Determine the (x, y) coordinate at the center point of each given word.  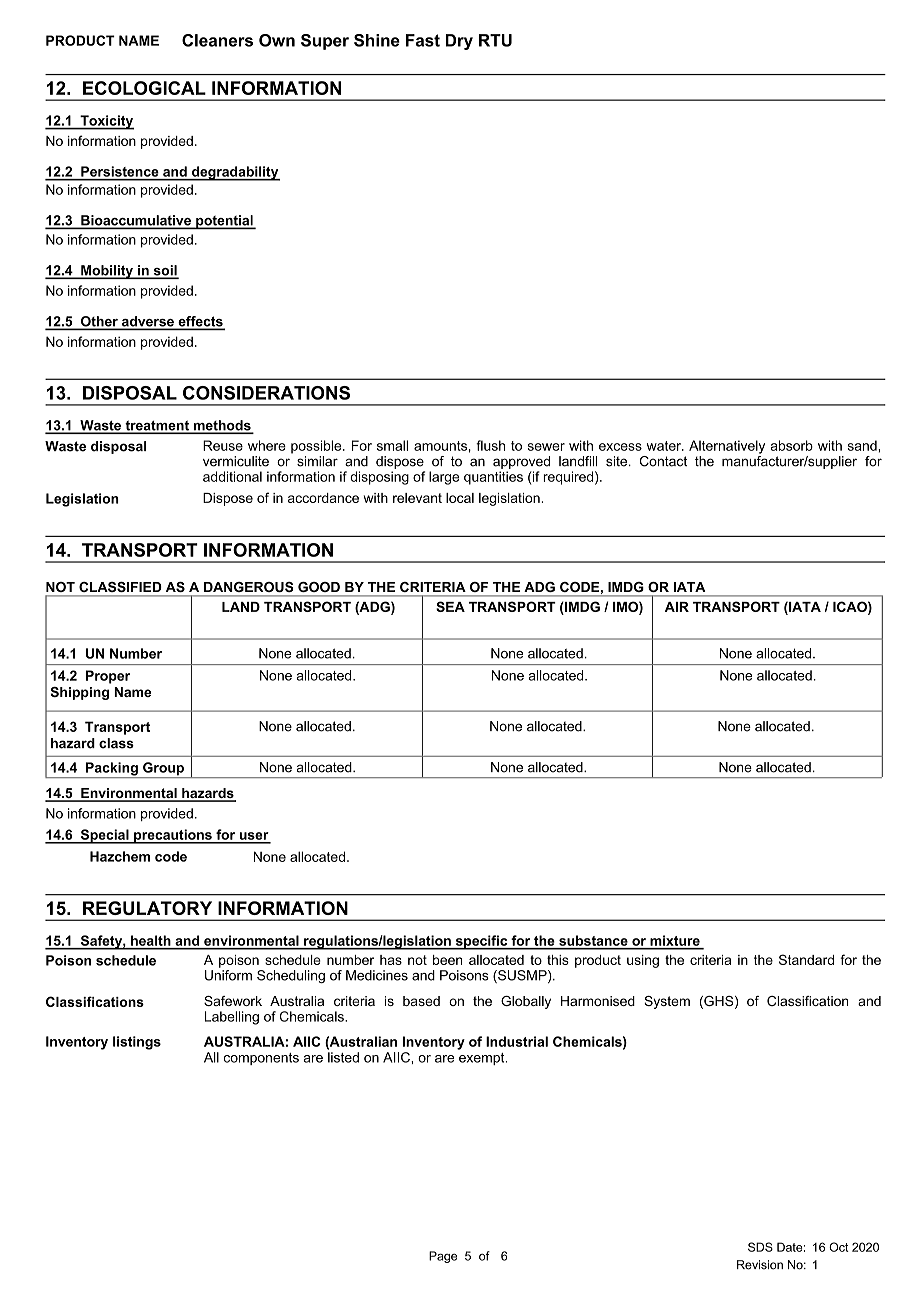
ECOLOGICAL (144, 88)
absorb (791, 445)
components (261, 1059)
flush (490, 445)
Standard (806, 959)
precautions (173, 836)
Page (443, 1257)
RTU (495, 40)
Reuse (223, 445)
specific (481, 942)
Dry (459, 42)
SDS (760, 1247)
